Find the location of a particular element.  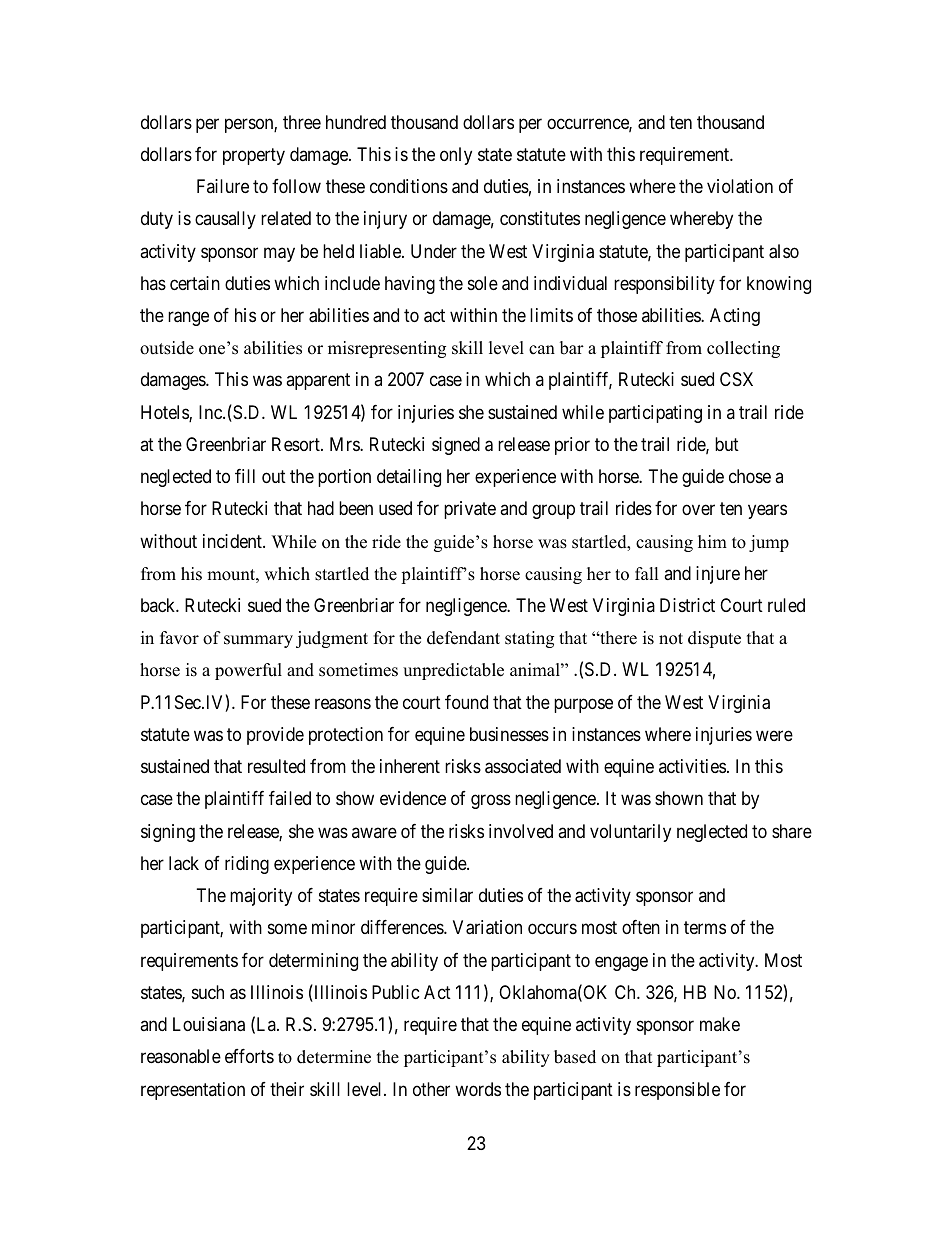

make is located at coordinates (720, 1024).
